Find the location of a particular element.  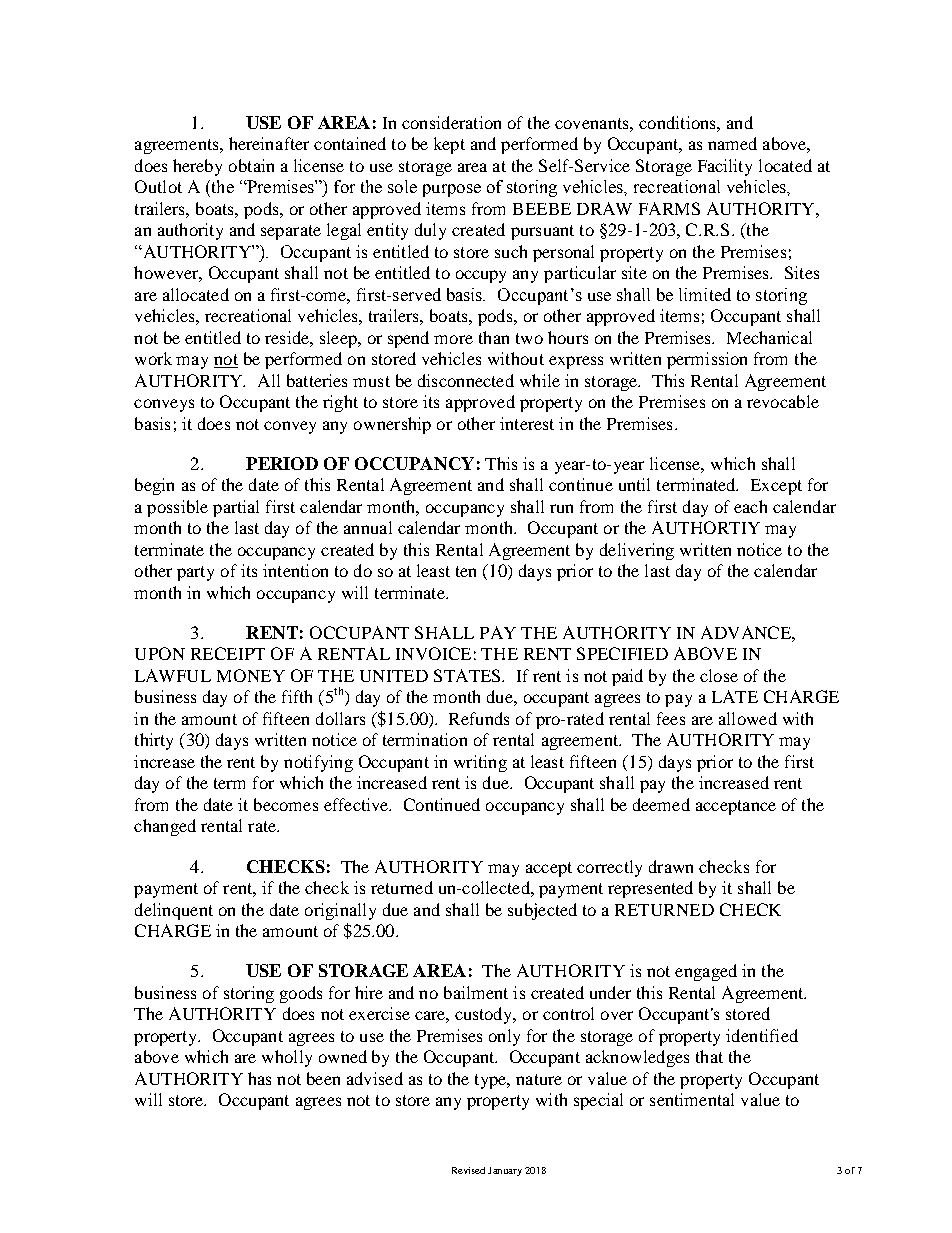

RECEIPT is located at coordinates (228, 653).
